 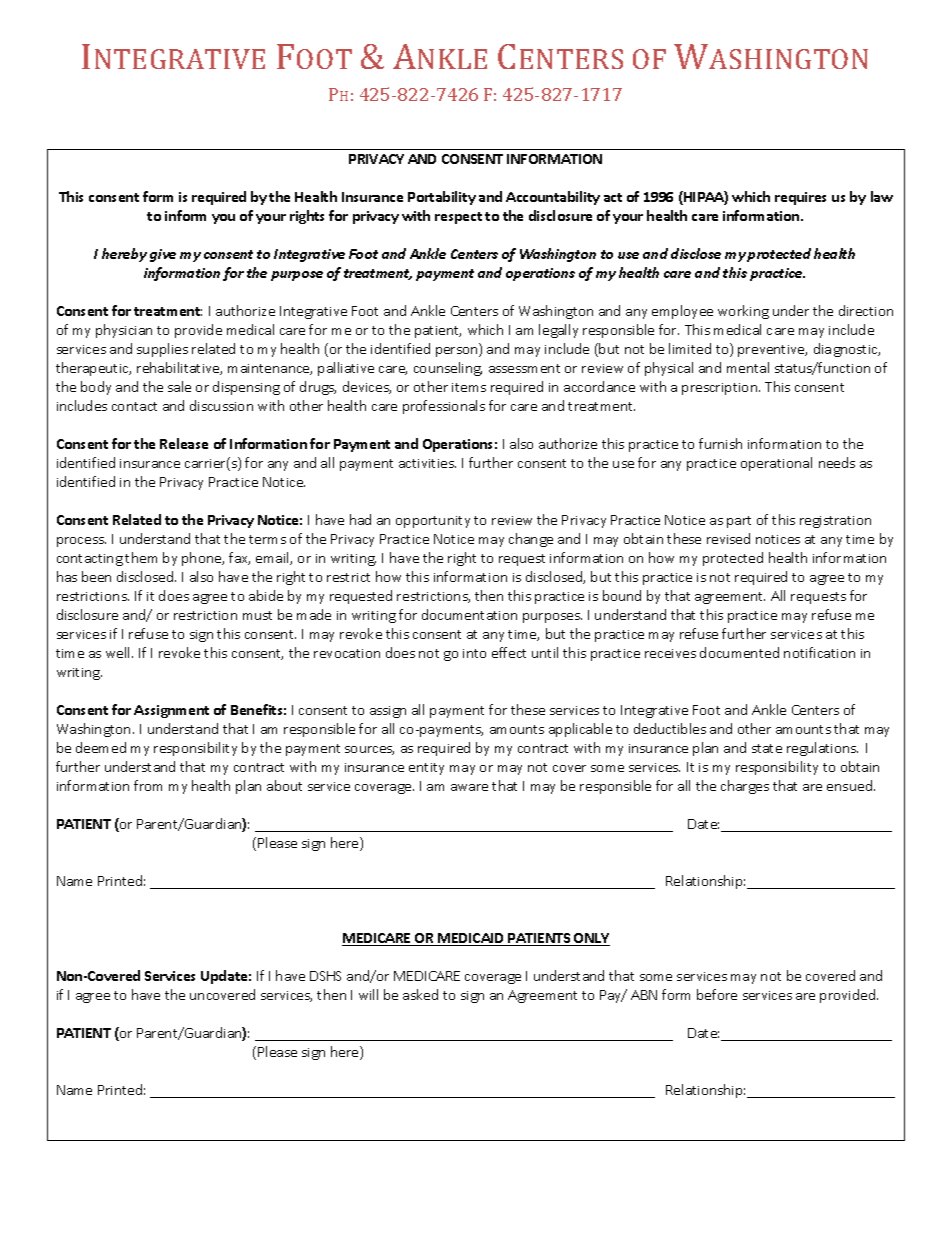 What do you see at coordinates (469, 614) in the image?
I see `documentation` at bounding box center [469, 614].
